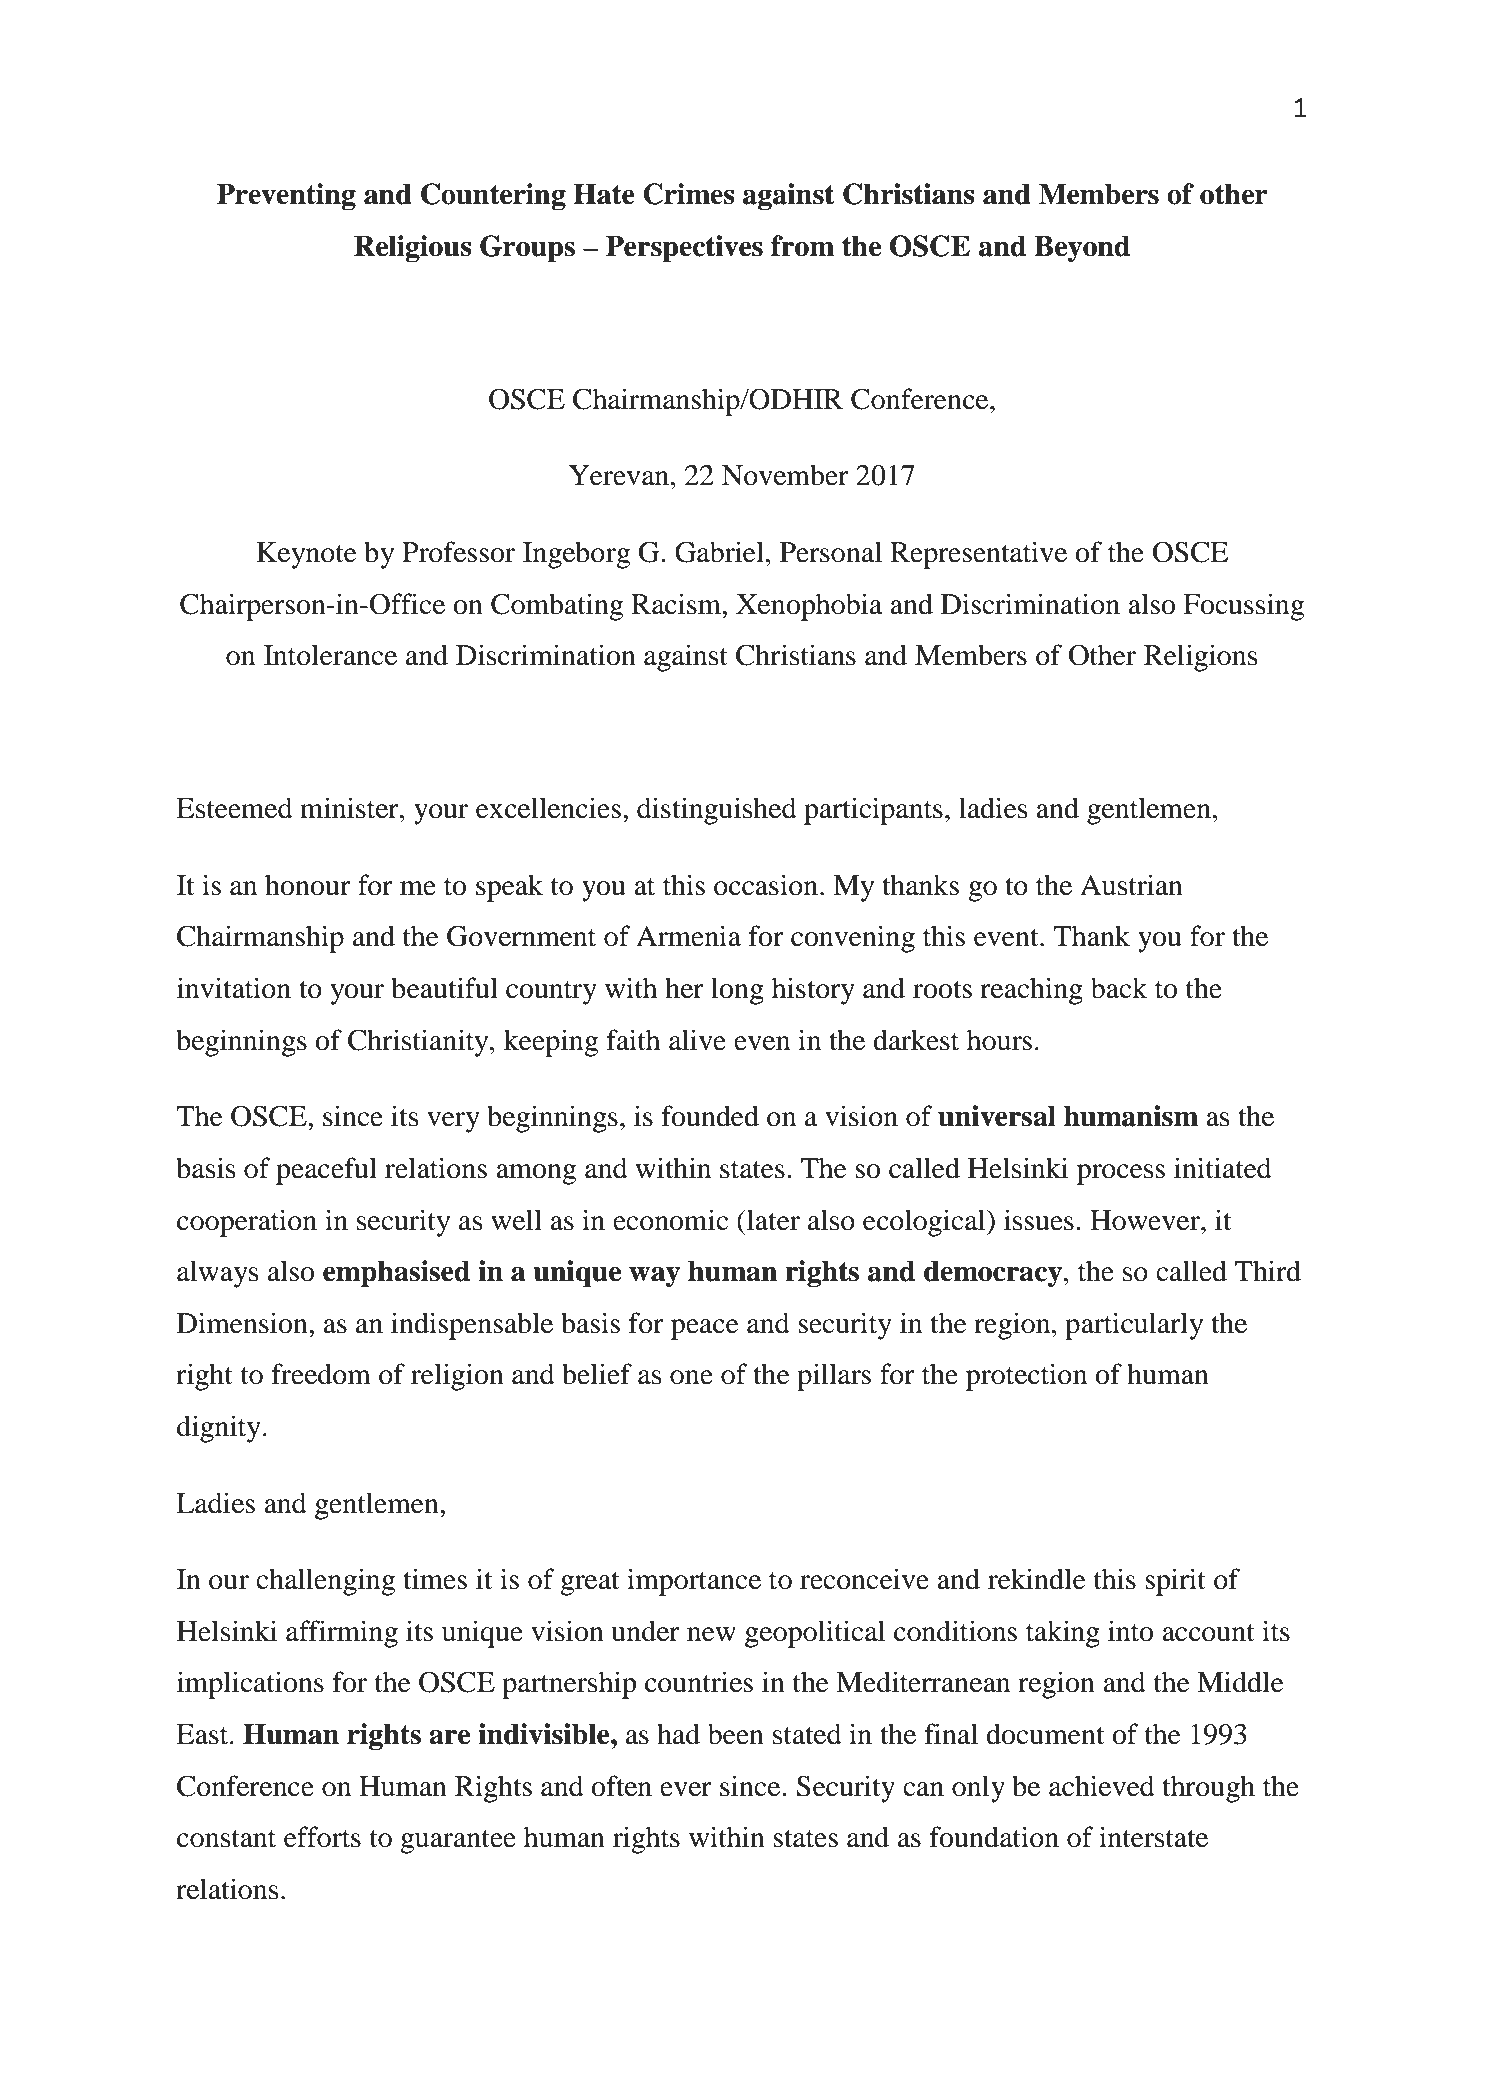 The image size is (1485, 2100). Describe the element at coordinates (772, 1220) in the screenshot. I see `later` at that location.
